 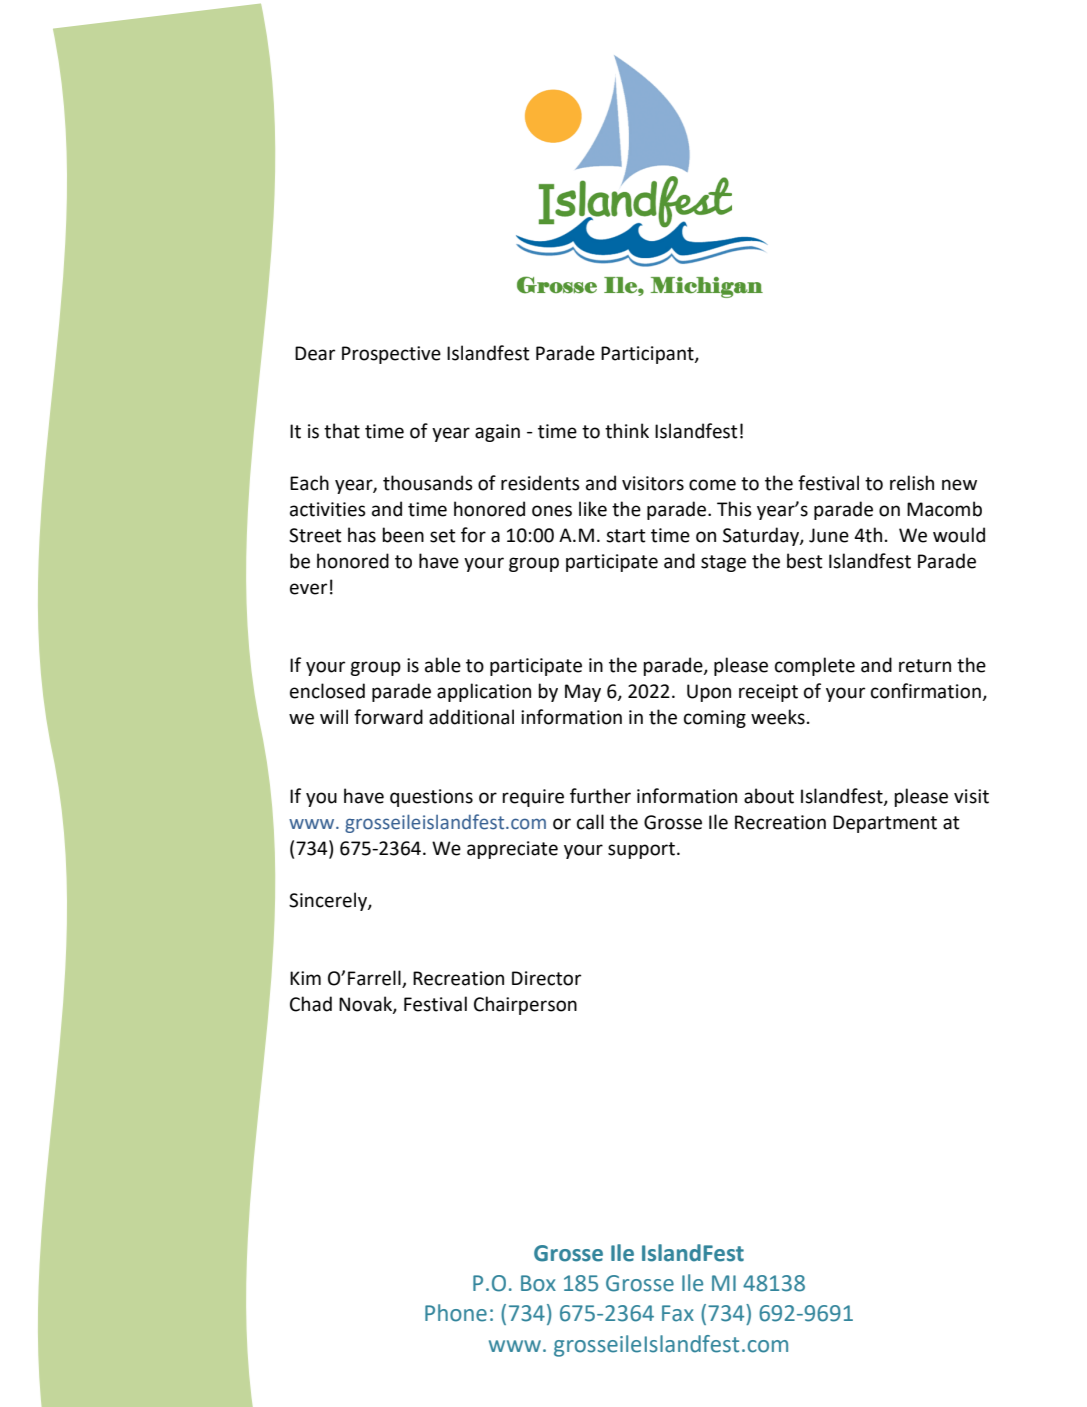 I want to click on Department, so click(x=885, y=824).
